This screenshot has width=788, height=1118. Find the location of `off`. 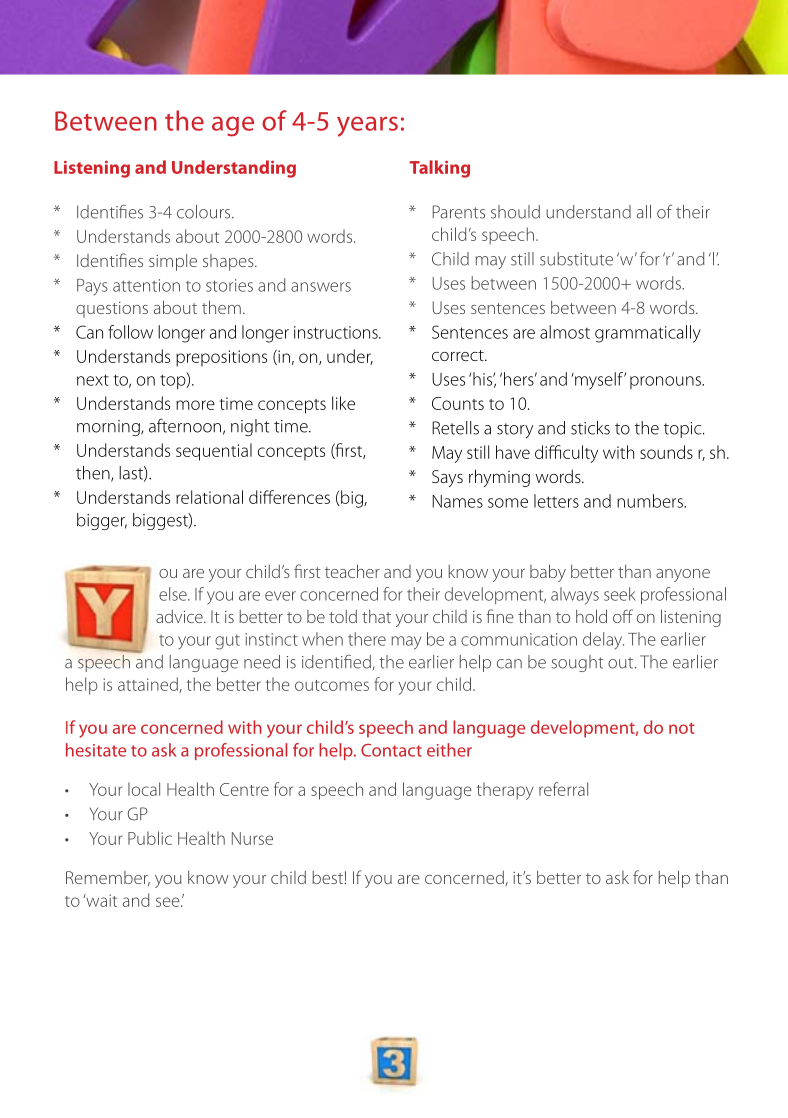

off is located at coordinates (623, 616).
